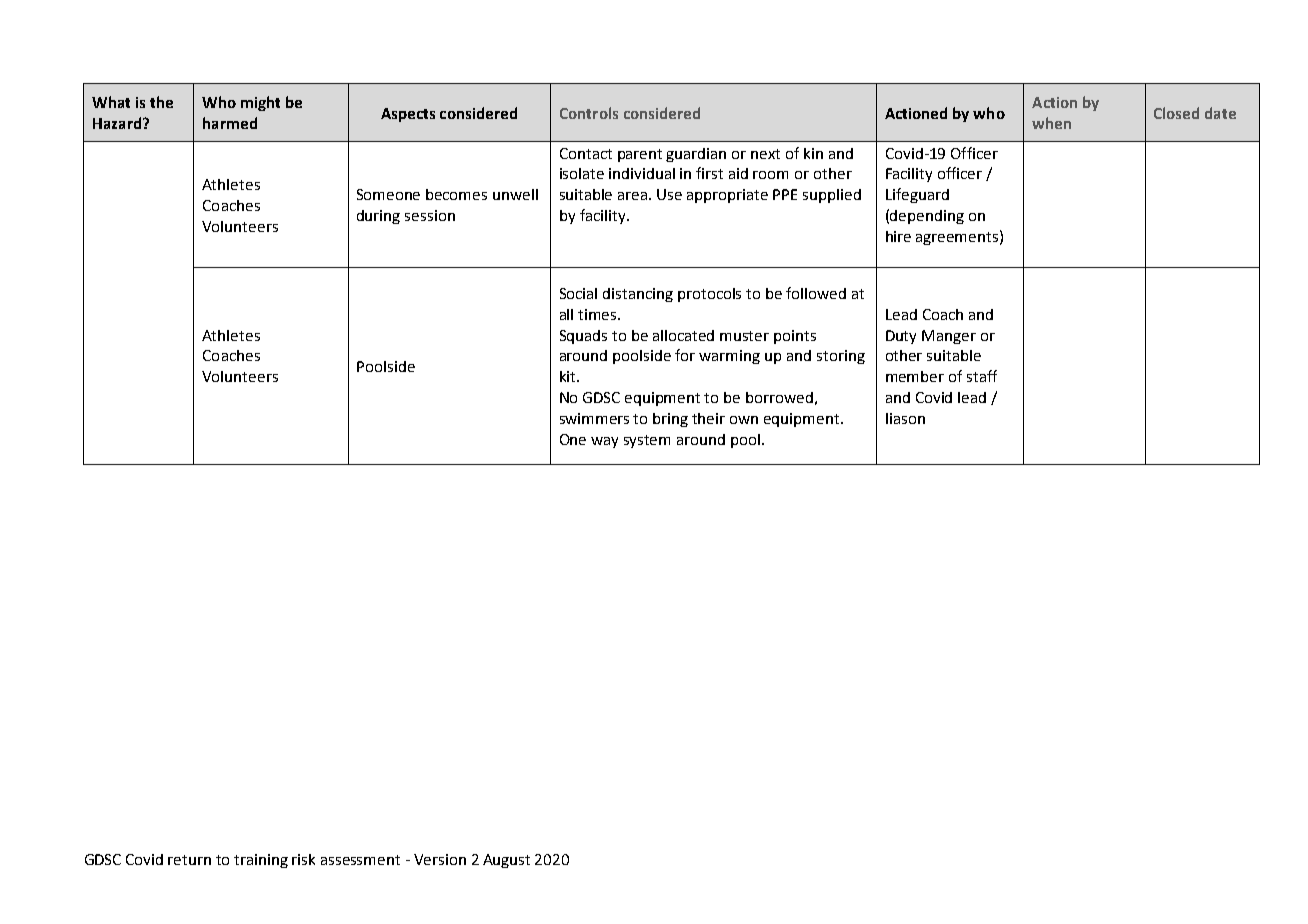 Image resolution: width=1308 pixels, height=924 pixels. What do you see at coordinates (1051, 123) in the page?
I see `when` at bounding box center [1051, 123].
